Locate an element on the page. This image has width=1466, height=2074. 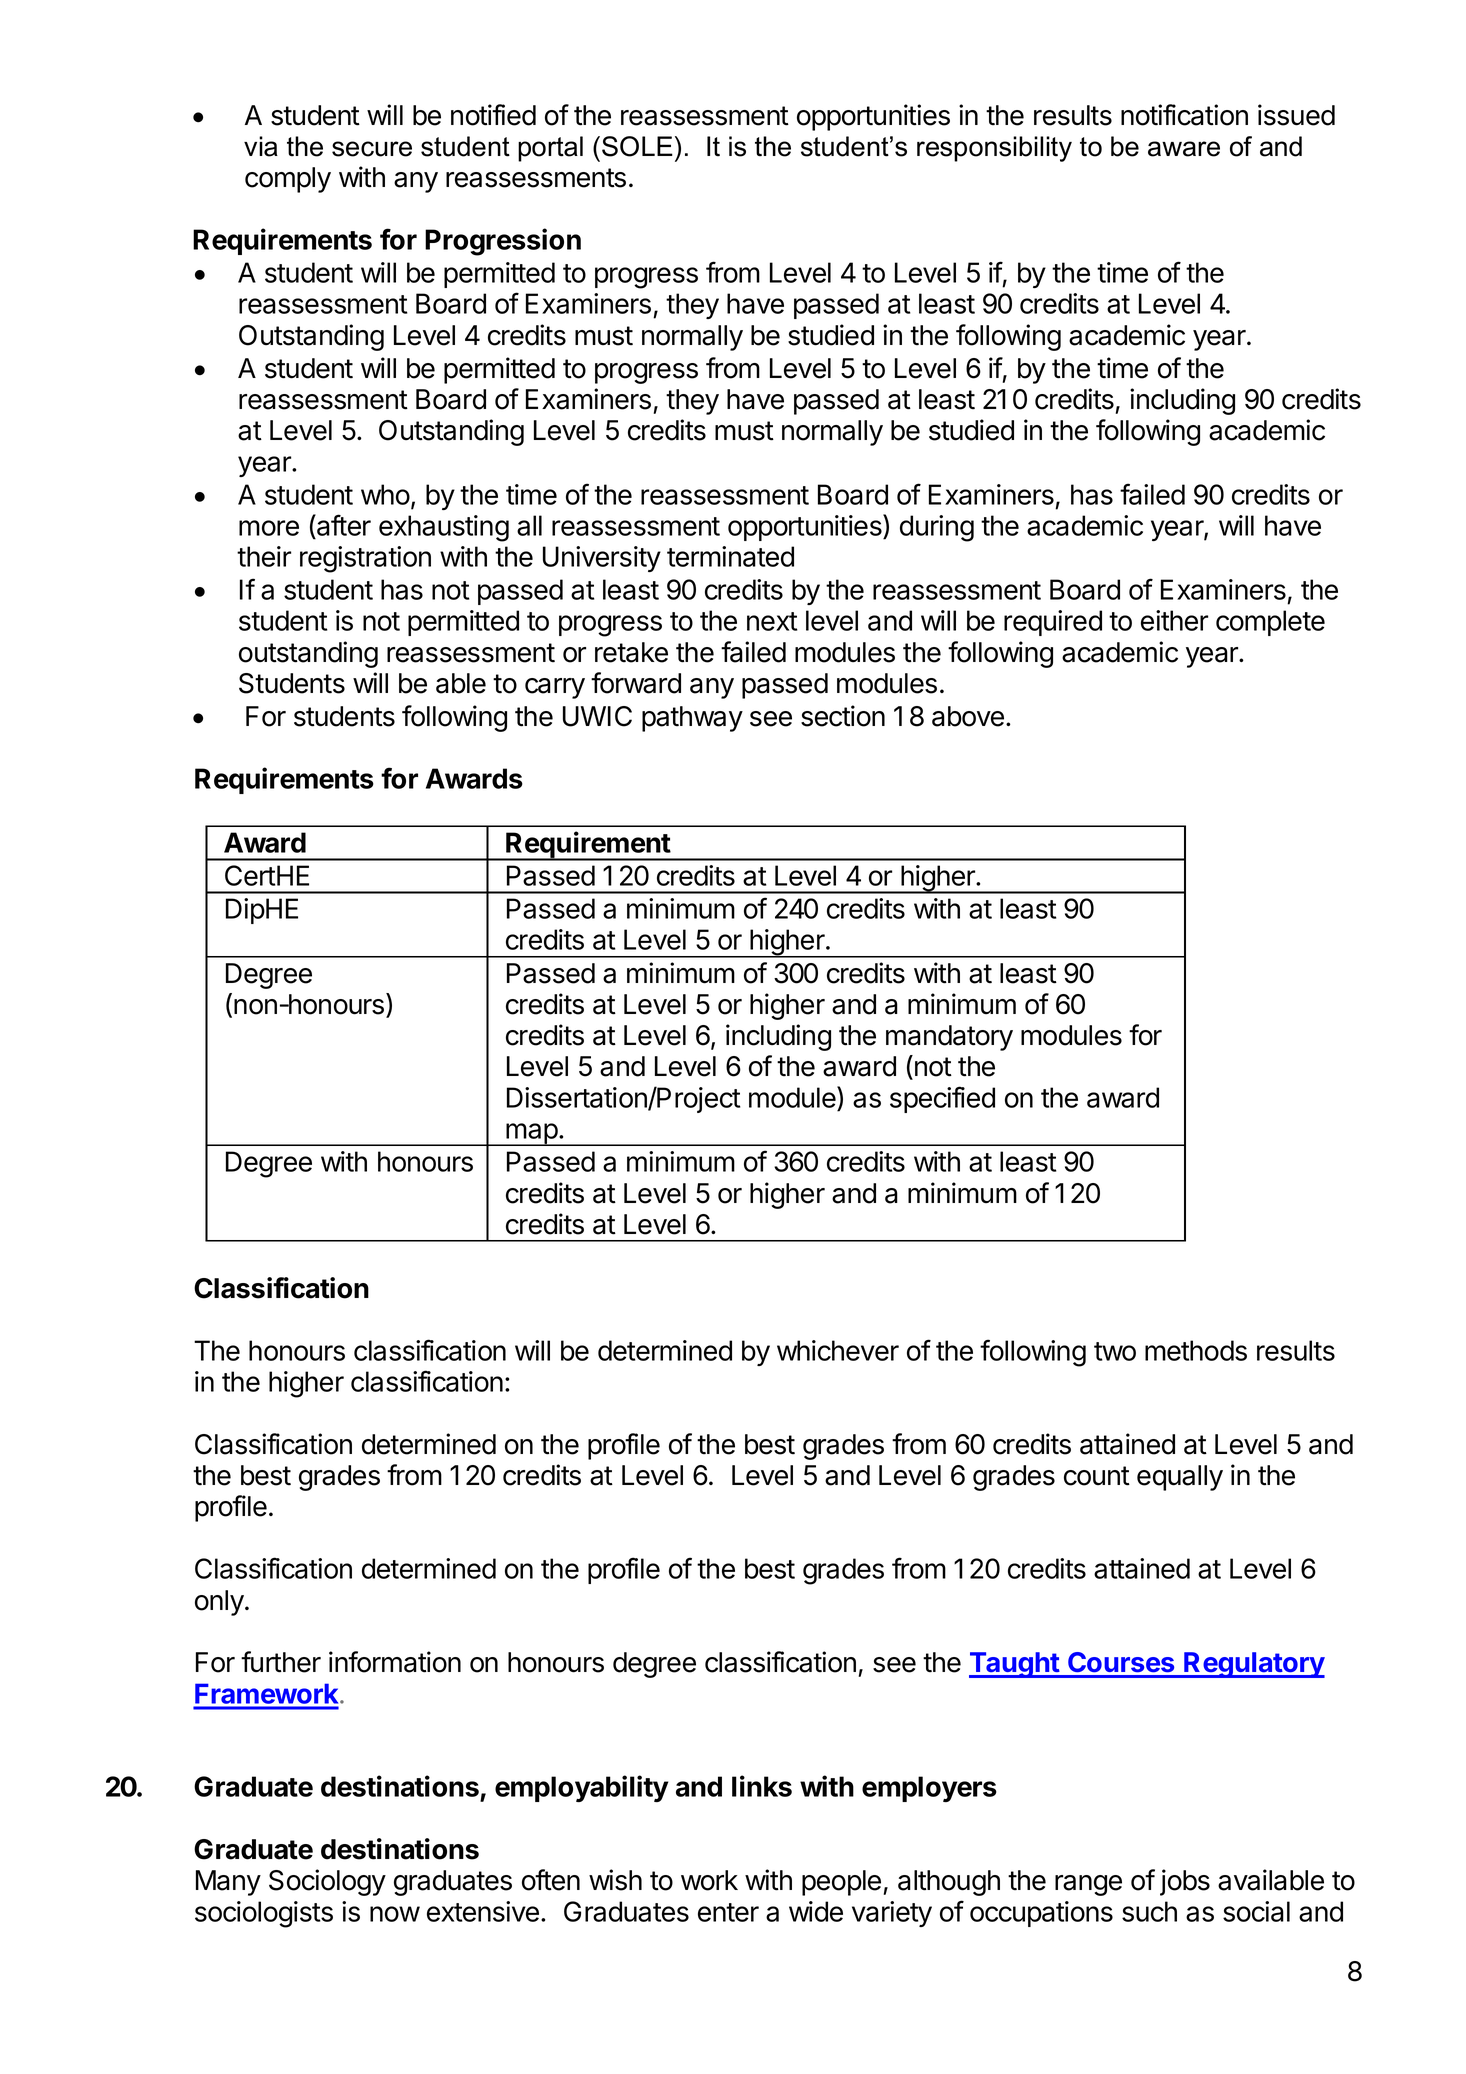
jobs is located at coordinates (1185, 1882).
